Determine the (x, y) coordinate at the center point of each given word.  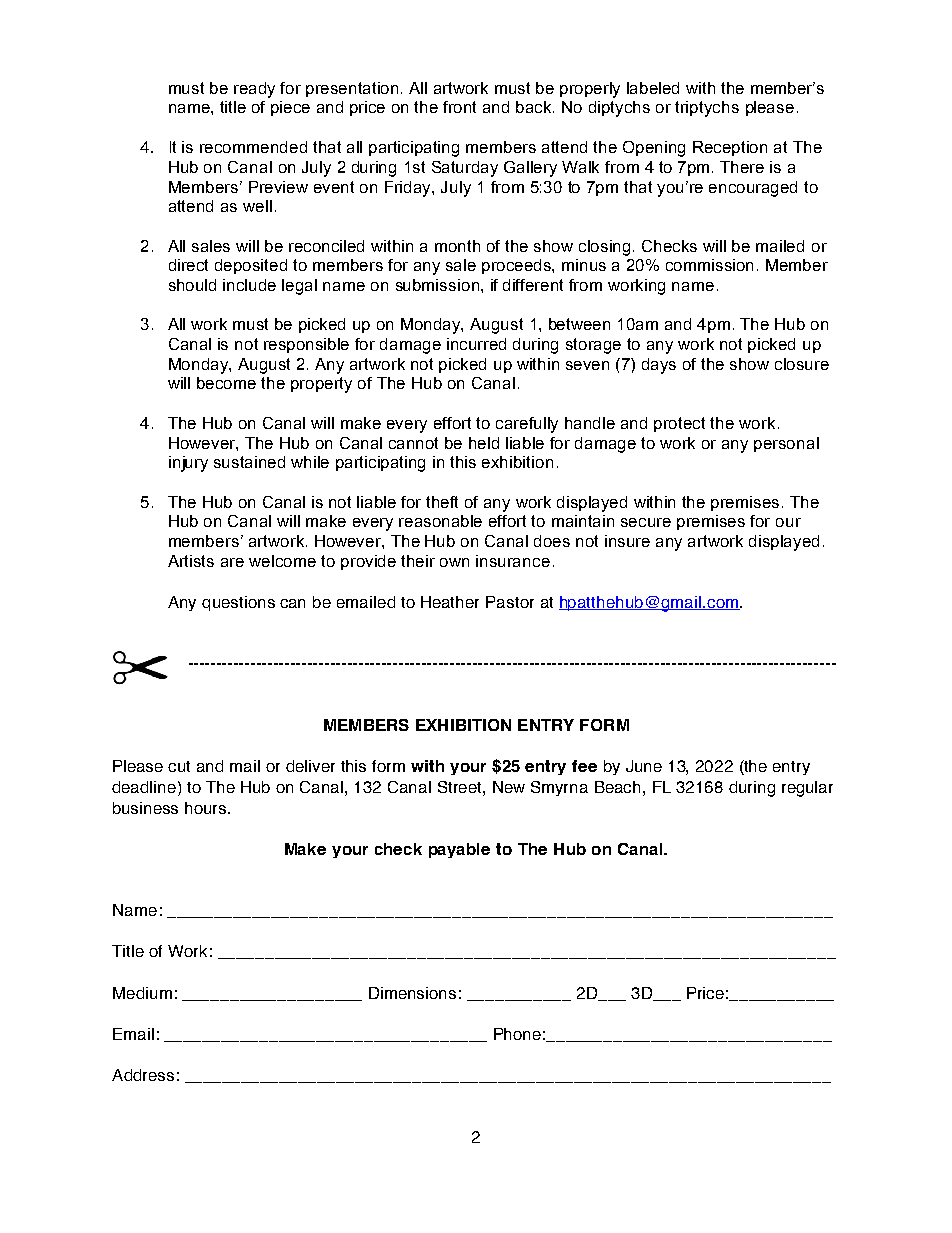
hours (207, 808)
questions (238, 603)
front (459, 107)
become (226, 383)
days (659, 366)
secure (646, 522)
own (454, 562)
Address (143, 1075)
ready (254, 90)
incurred (476, 344)
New (509, 787)
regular (807, 789)
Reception (730, 148)
